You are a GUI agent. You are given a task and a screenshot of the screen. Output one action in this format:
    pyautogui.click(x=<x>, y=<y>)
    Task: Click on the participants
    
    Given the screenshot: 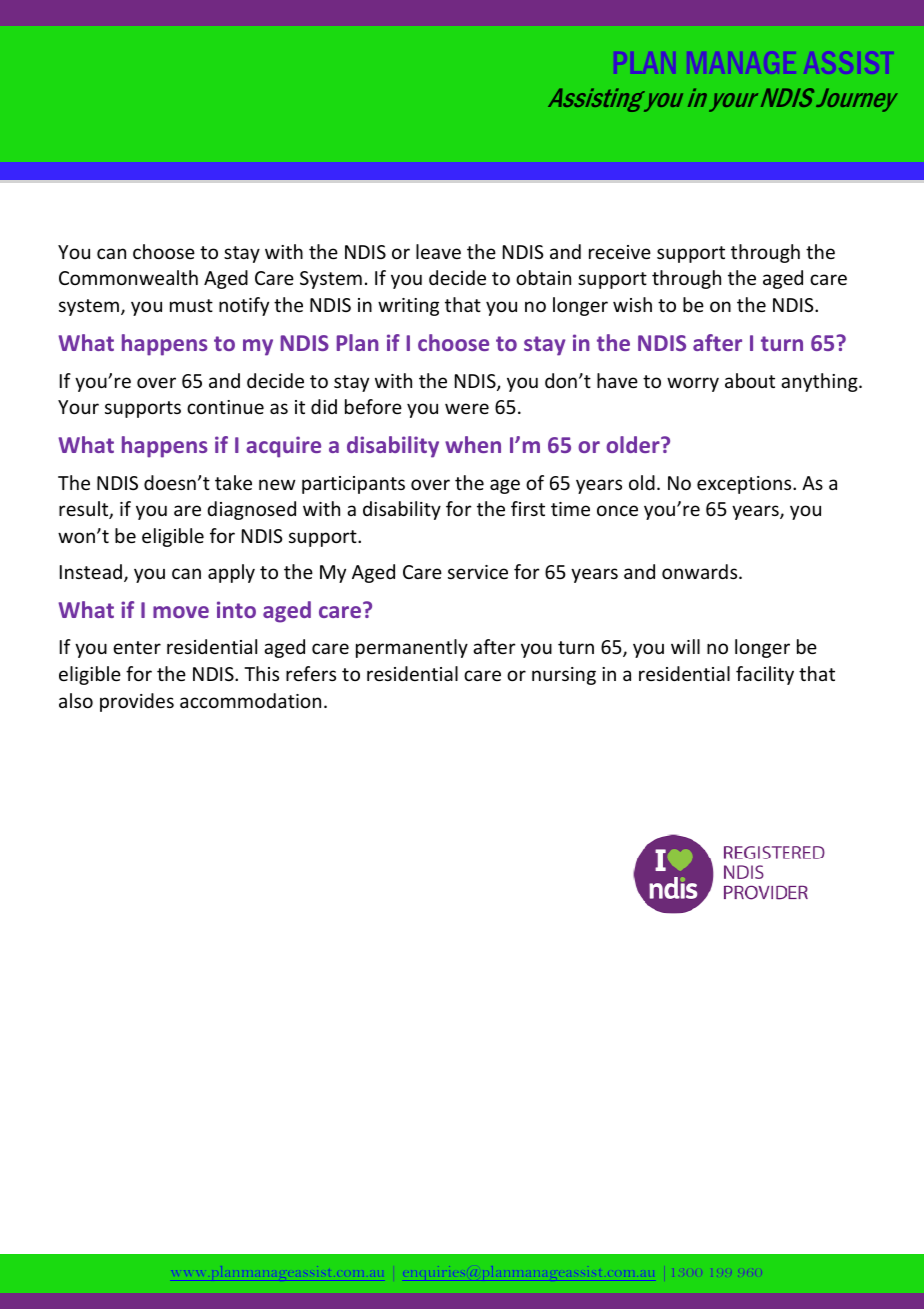 What is the action you would take?
    pyautogui.click(x=353, y=485)
